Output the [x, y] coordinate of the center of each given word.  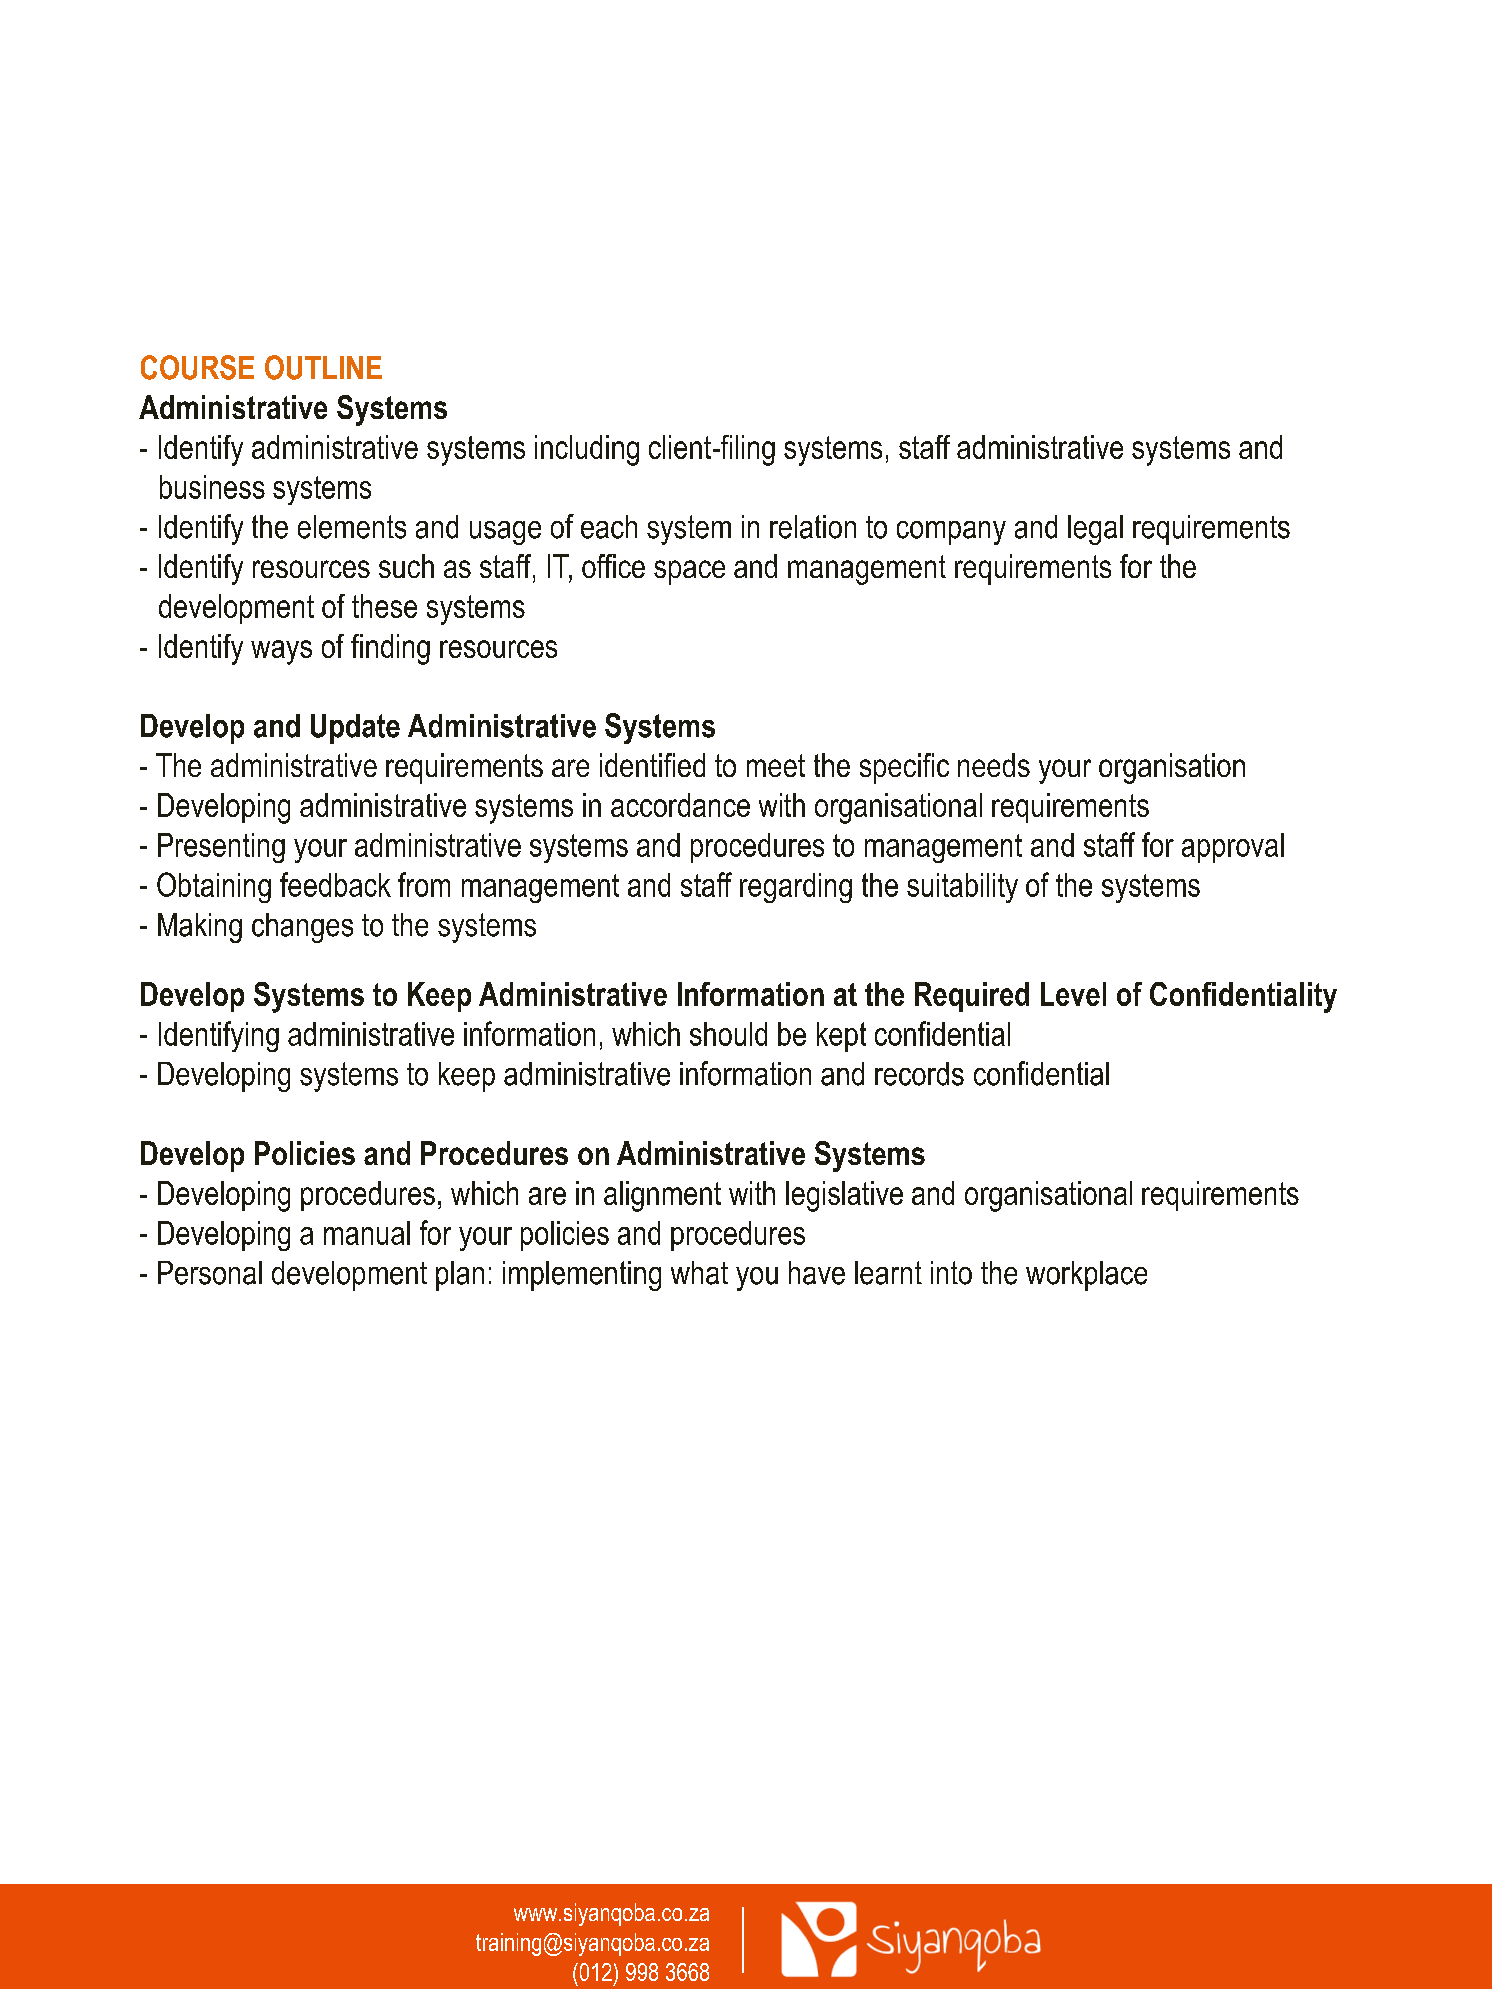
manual [367, 1233]
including [587, 450]
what [699, 1273]
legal [1095, 530]
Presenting [221, 848]
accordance [680, 805]
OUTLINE [323, 367]
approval [1233, 848]
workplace [1086, 1276]
